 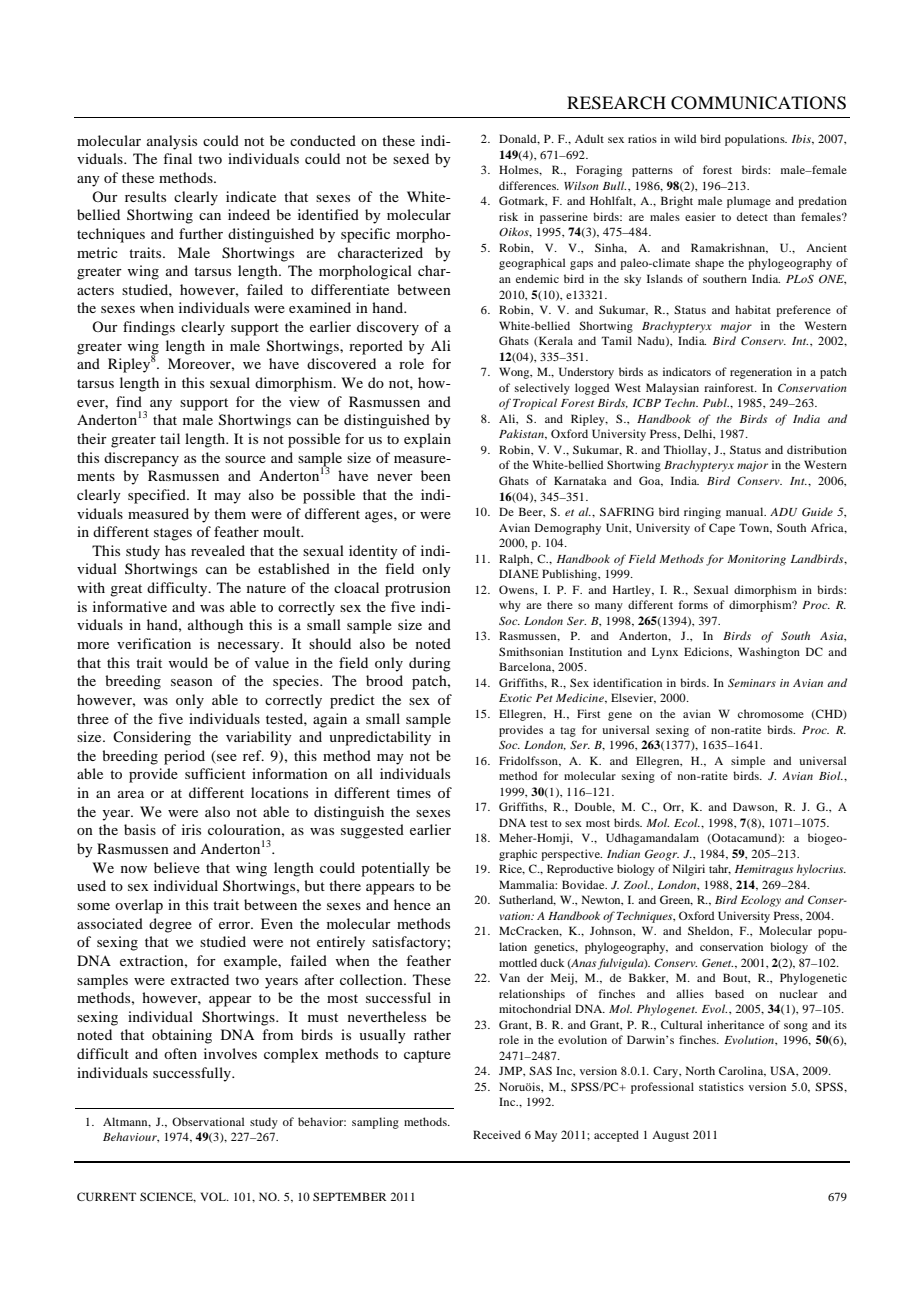 What do you see at coordinates (510, 977) in the screenshot?
I see `Van` at bounding box center [510, 977].
